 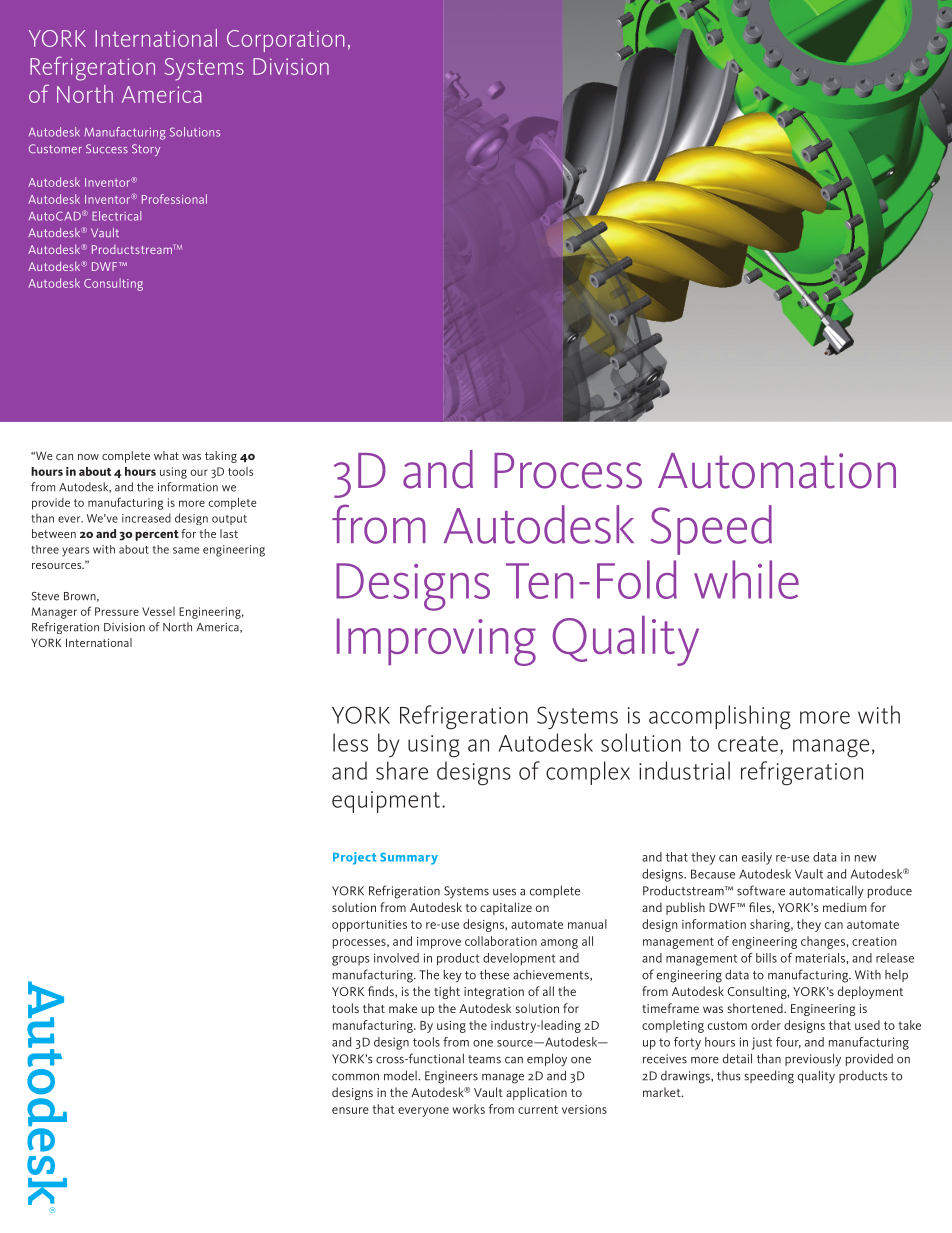 What do you see at coordinates (402, 770) in the image?
I see `share` at bounding box center [402, 770].
